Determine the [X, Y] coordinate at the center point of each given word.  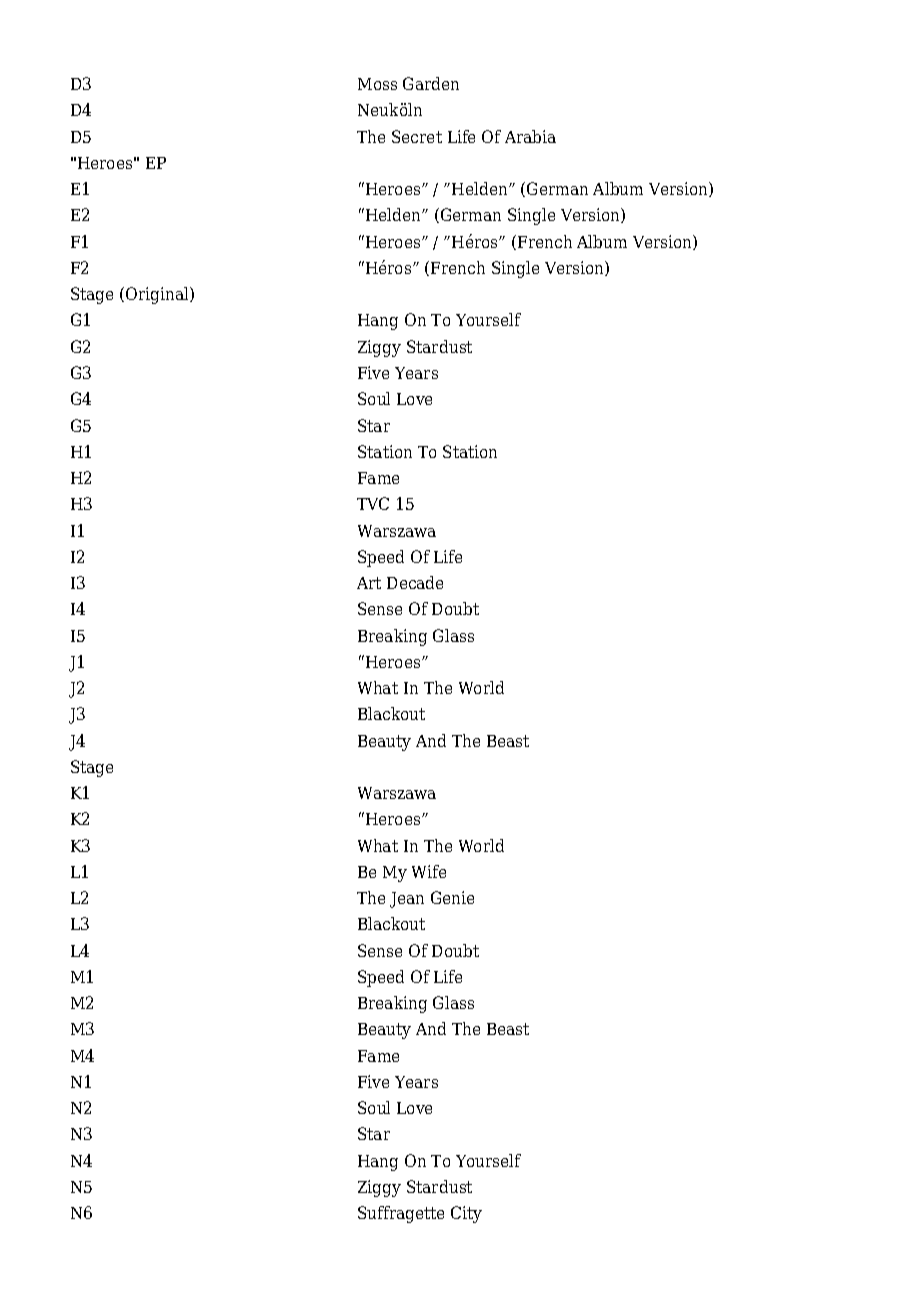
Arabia [530, 136]
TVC [373, 503]
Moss [377, 84]
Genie [452, 897]
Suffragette [401, 1214]
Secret [417, 136]
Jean [407, 900]
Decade [415, 582]
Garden [431, 83]
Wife [429, 871]
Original [158, 295]
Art [369, 583]
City [466, 1214]
